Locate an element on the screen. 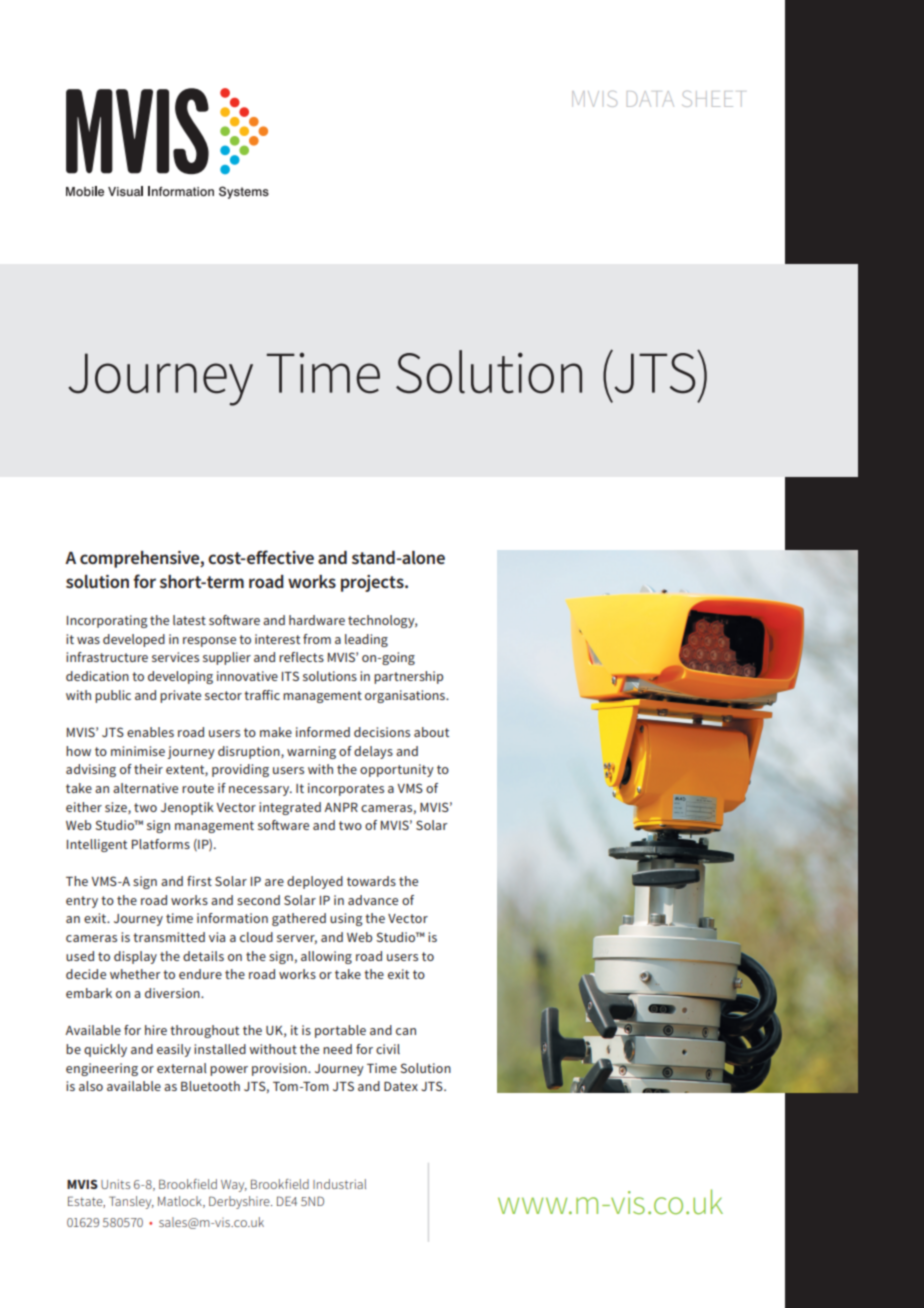 This screenshot has height=1308, width=924. enables is located at coordinates (150, 732).
